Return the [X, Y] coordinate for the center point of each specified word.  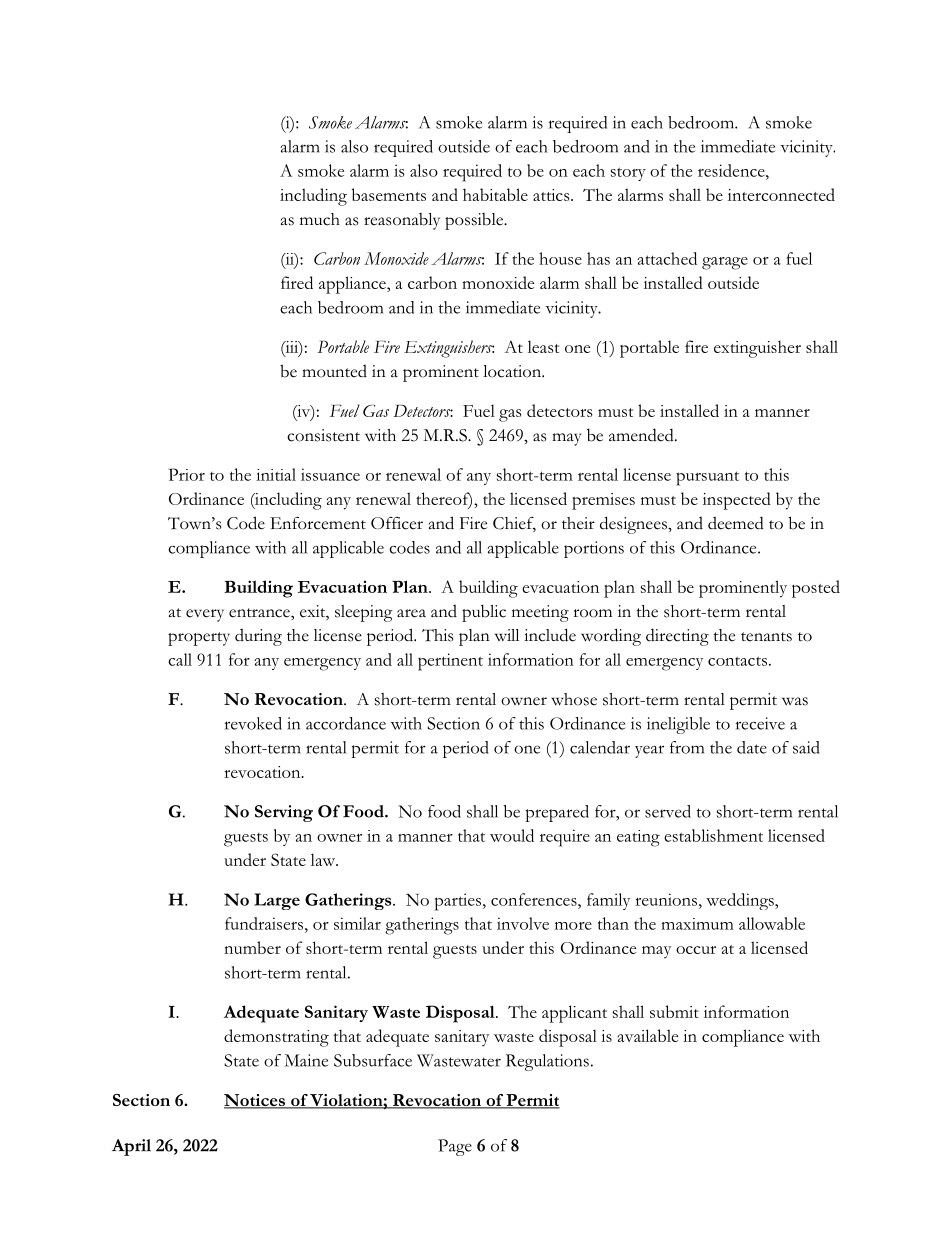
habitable [495, 194]
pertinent [450, 662]
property [199, 639]
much [320, 219]
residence [732, 170]
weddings [741, 901]
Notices [255, 1101]
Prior [187, 474]
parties [459, 902]
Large [277, 901]
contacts [737, 661]
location [513, 371]
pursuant [707, 478]
